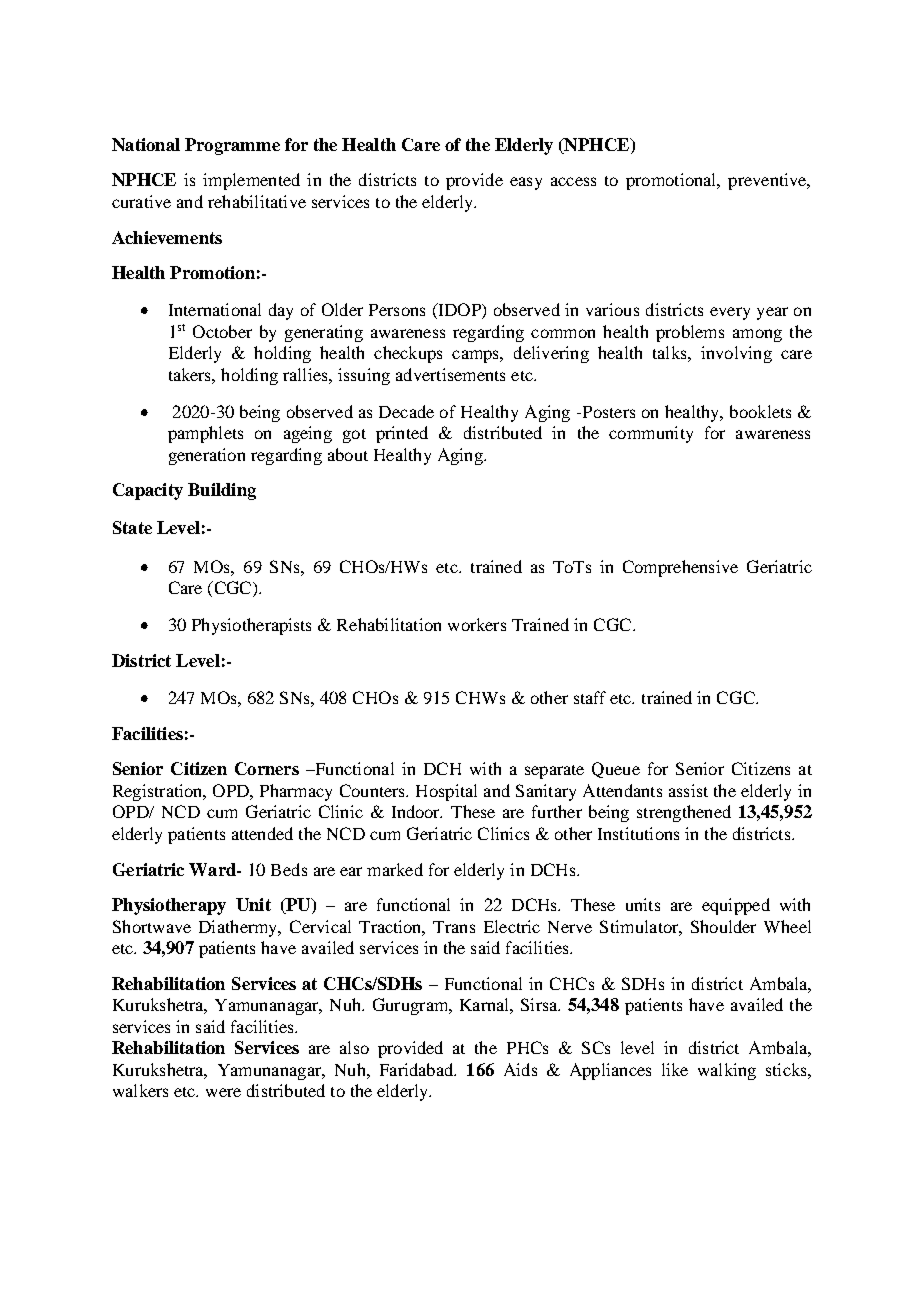 This document has height=1308, width=924. Describe the element at coordinates (223, 1092) in the document. I see `were` at that location.
